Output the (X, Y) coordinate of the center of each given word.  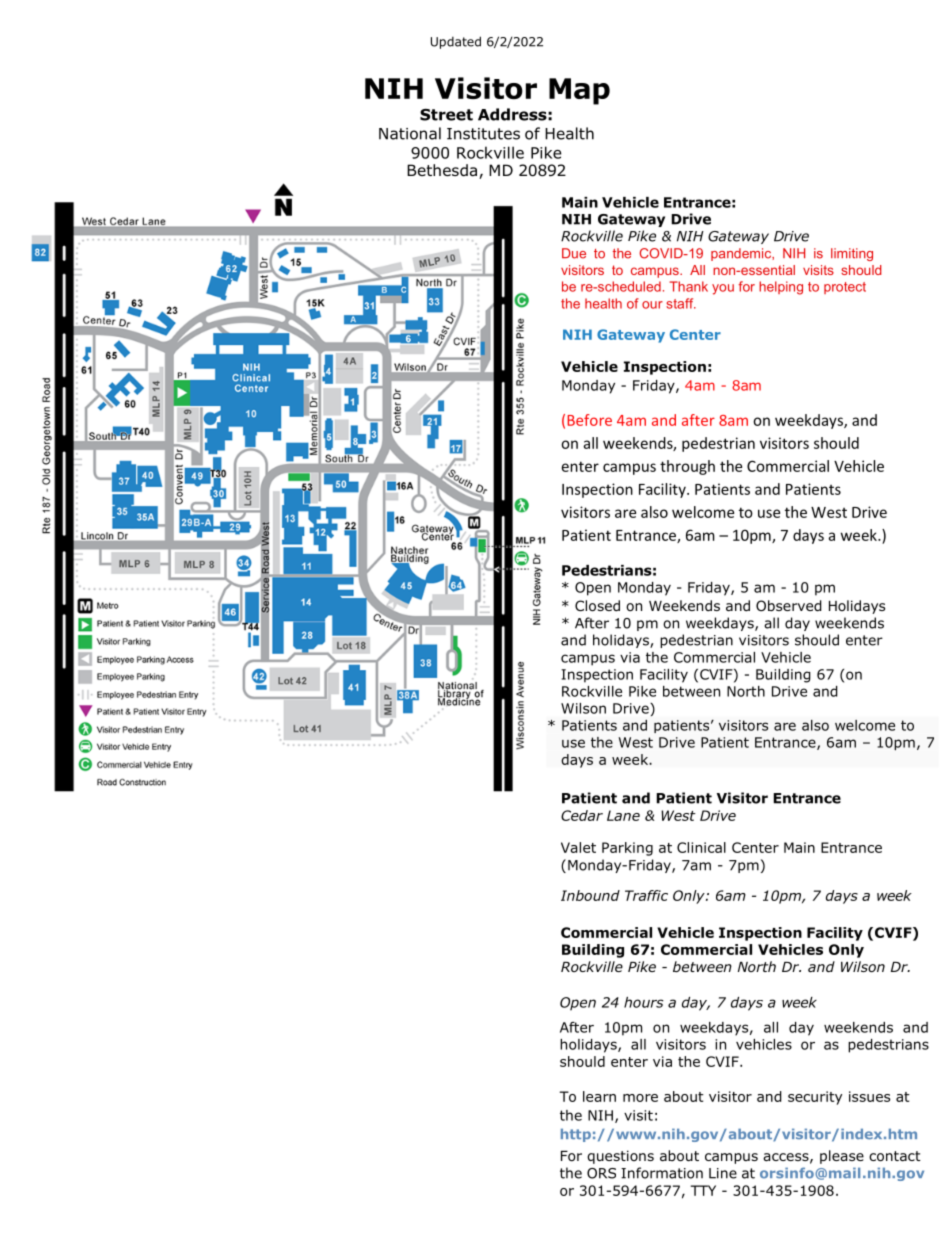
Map (579, 91)
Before (589, 420)
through (687, 467)
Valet (578, 847)
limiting (852, 254)
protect (845, 288)
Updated (456, 42)
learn (599, 1096)
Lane (623, 815)
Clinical (701, 847)
